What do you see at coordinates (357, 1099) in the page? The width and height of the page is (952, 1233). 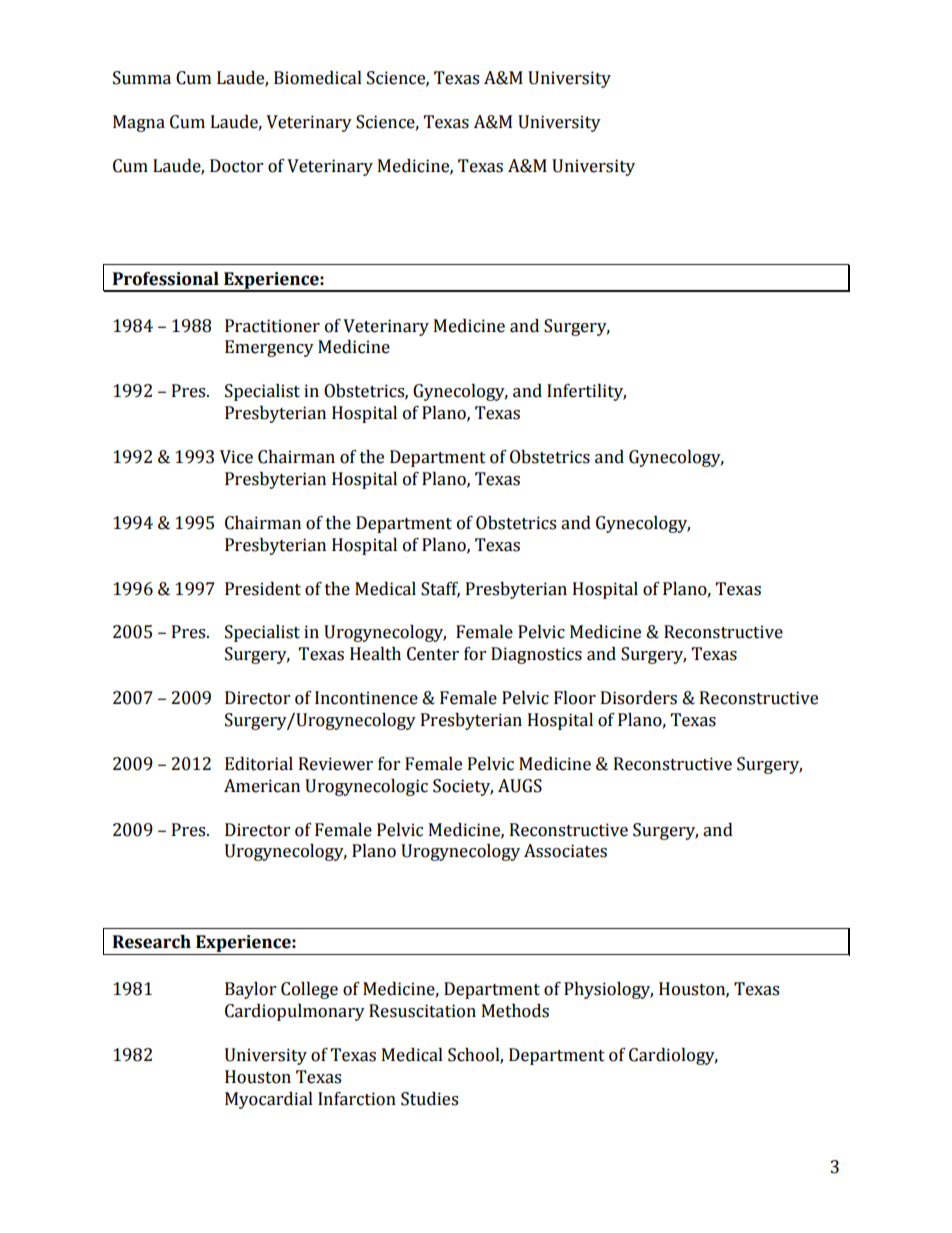 I see `Infarction` at bounding box center [357, 1099].
